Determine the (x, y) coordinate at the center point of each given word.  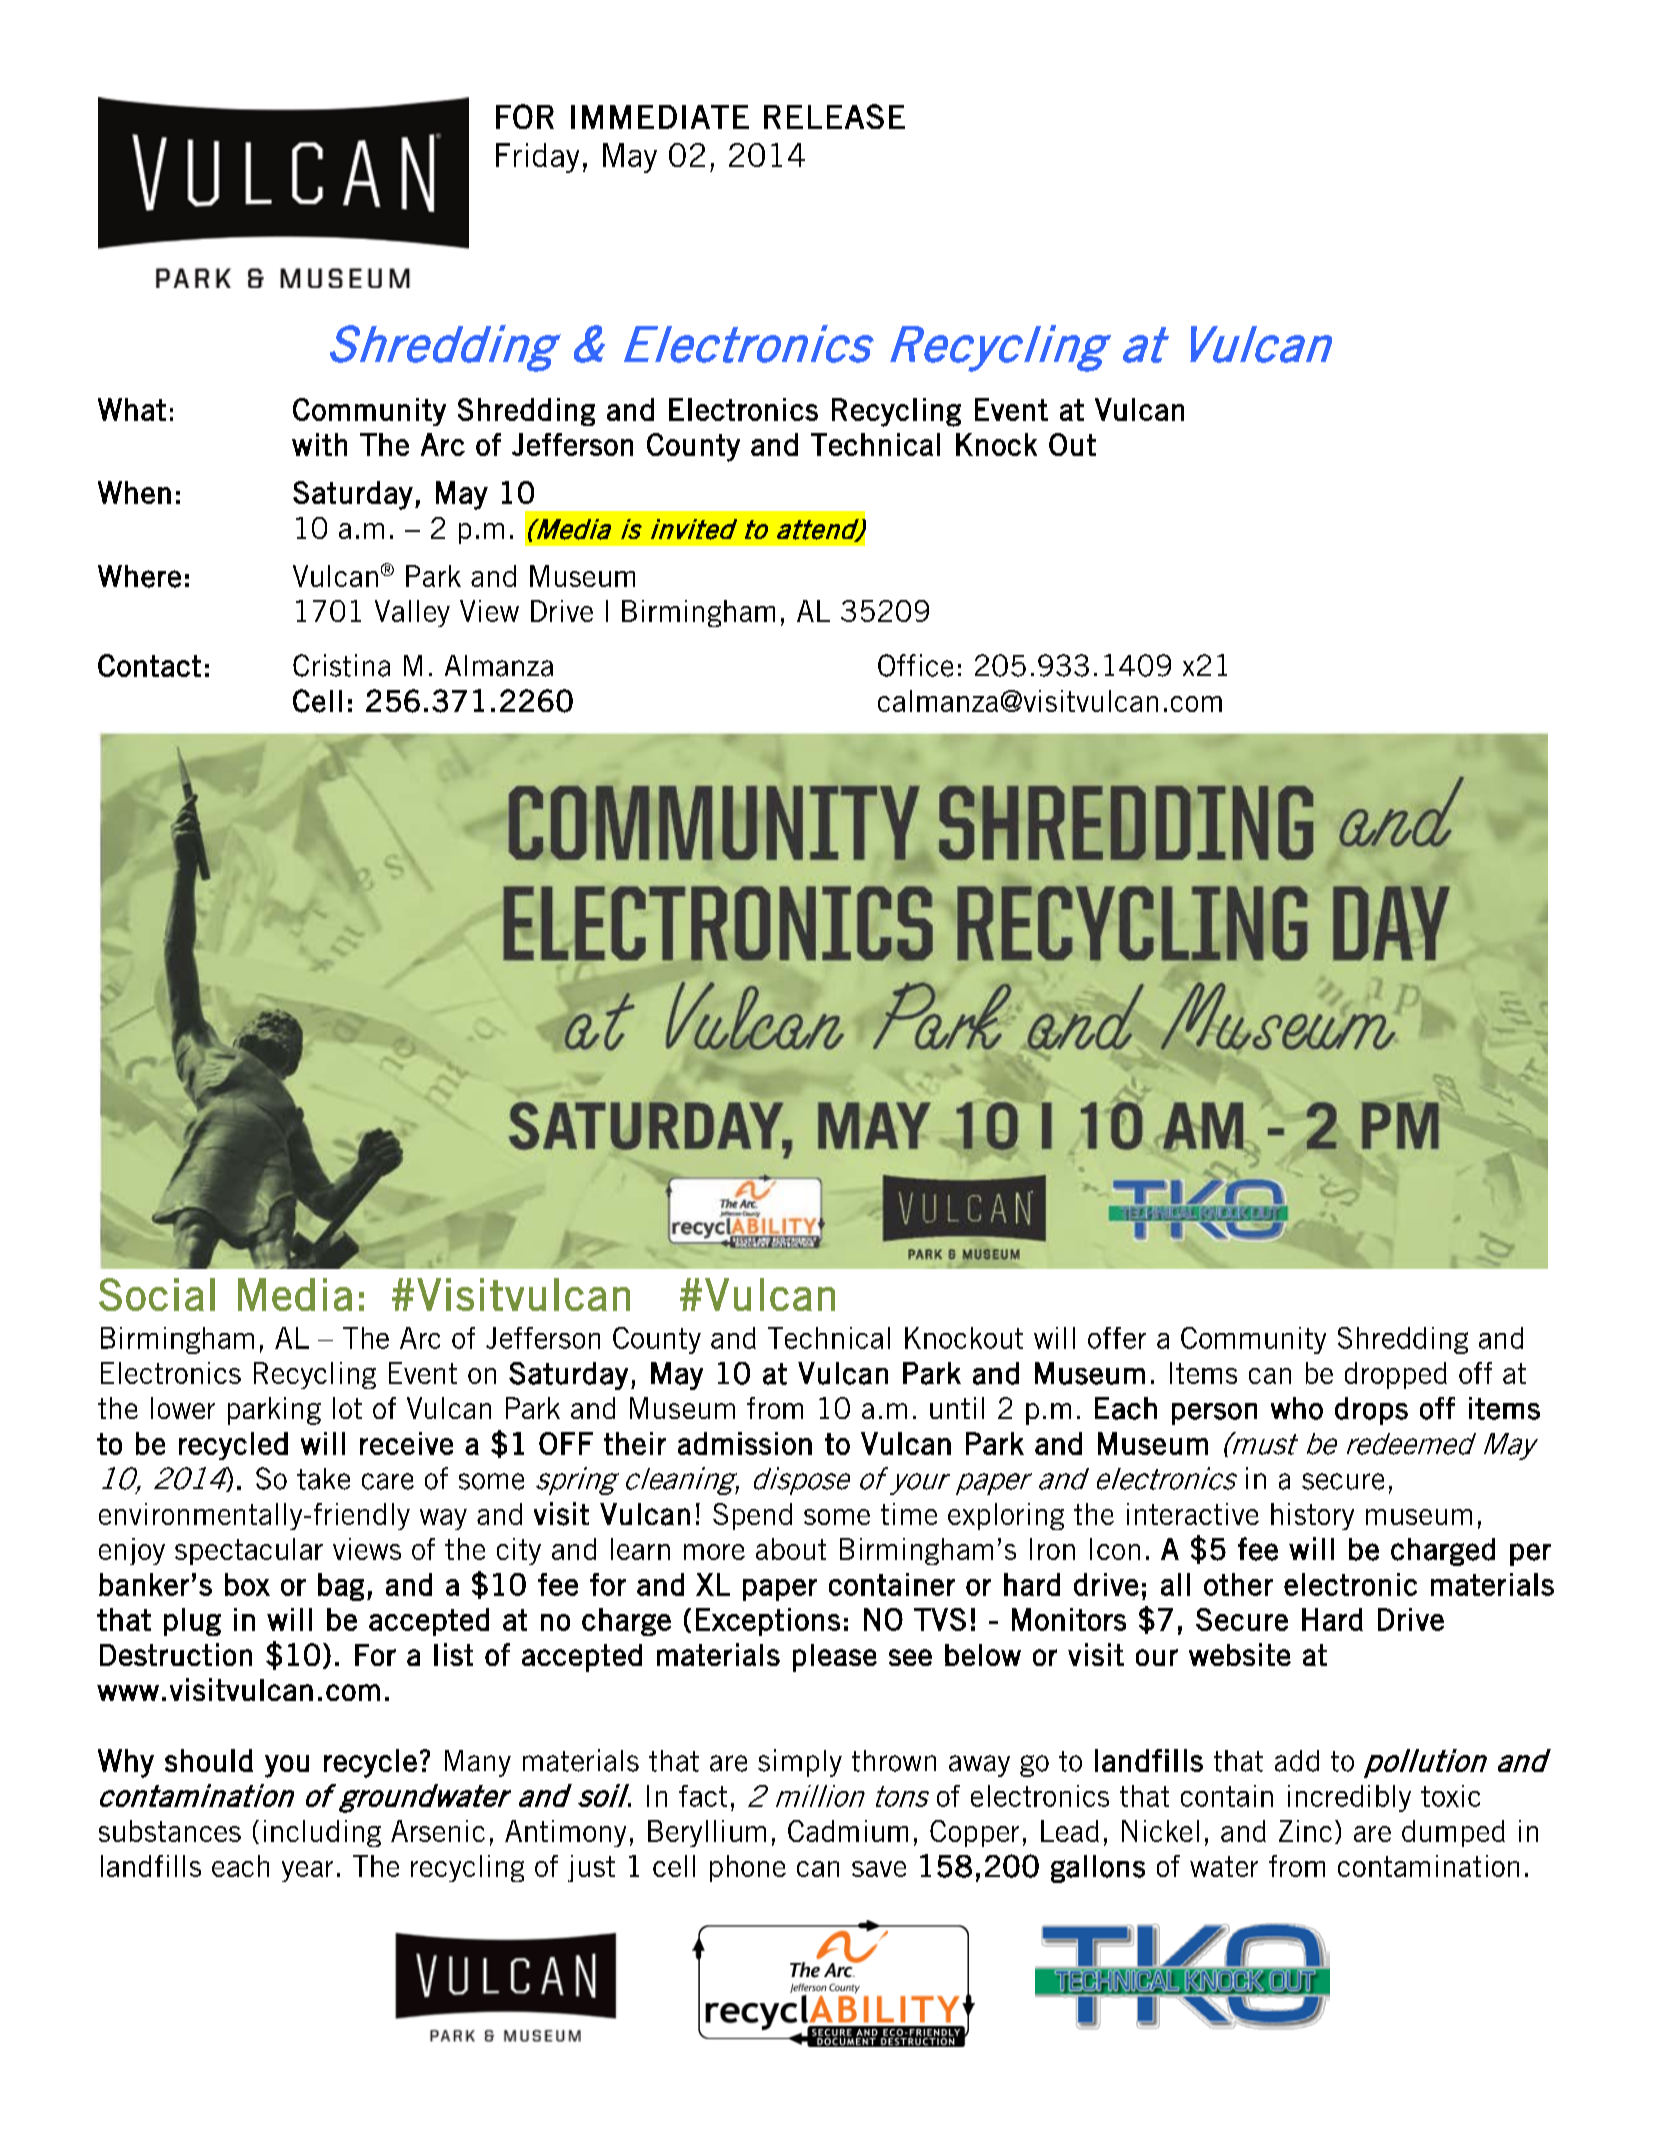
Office (915, 665)
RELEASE (834, 116)
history (1312, 1516)
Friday (537, 158)
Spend (752, 1516)
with (319, 444)
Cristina (341, 665)
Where (139, 576)
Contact (149, 665)
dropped (1396, 1375)
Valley (412, 613)
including (322, 1833)
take (323, 1479)
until (957, 1408)
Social (157, 1294)
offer (1117, 1338)
